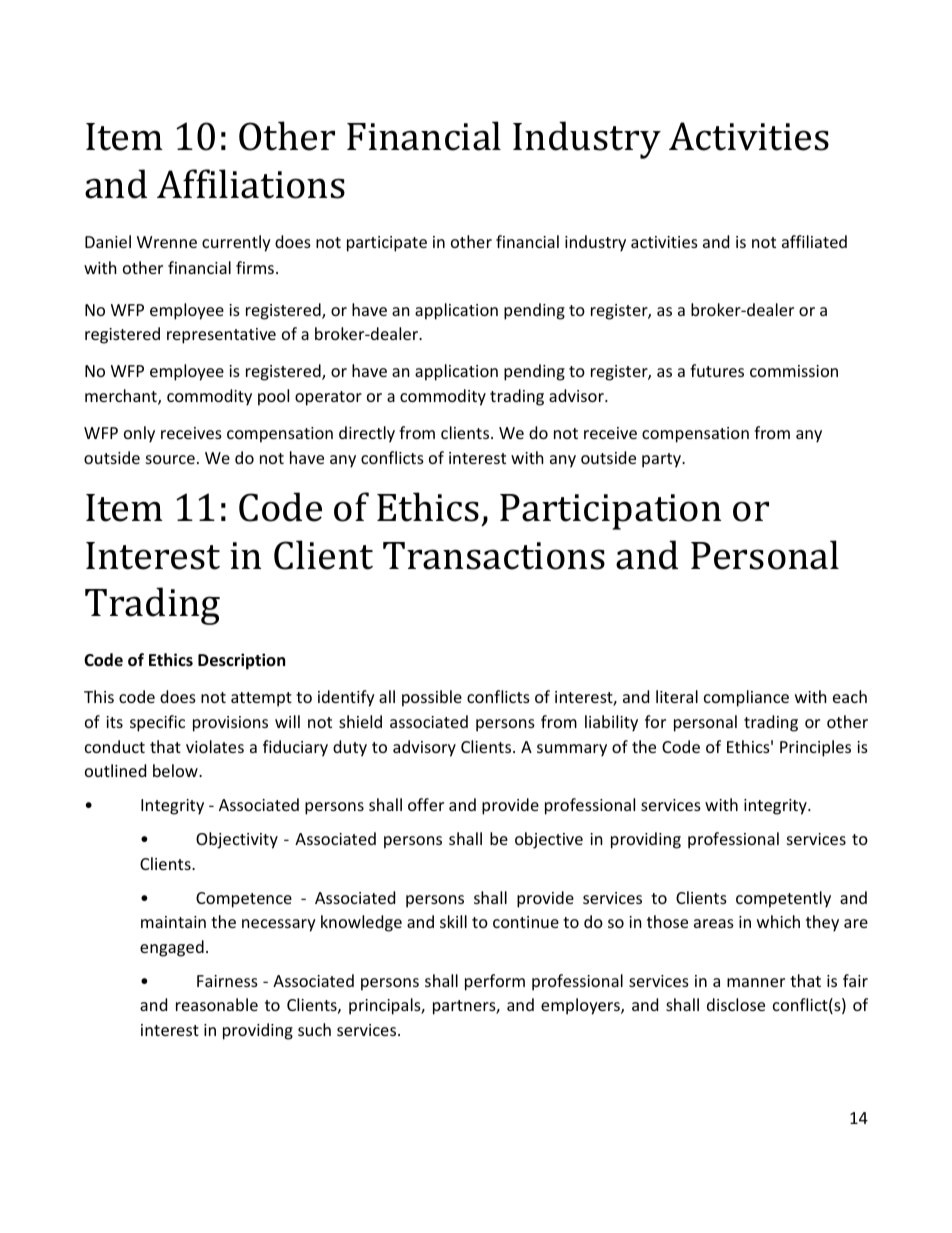 The height and width of the screenshot is (1233, 952). I want to click on reasonable, so click(217, 1004).
